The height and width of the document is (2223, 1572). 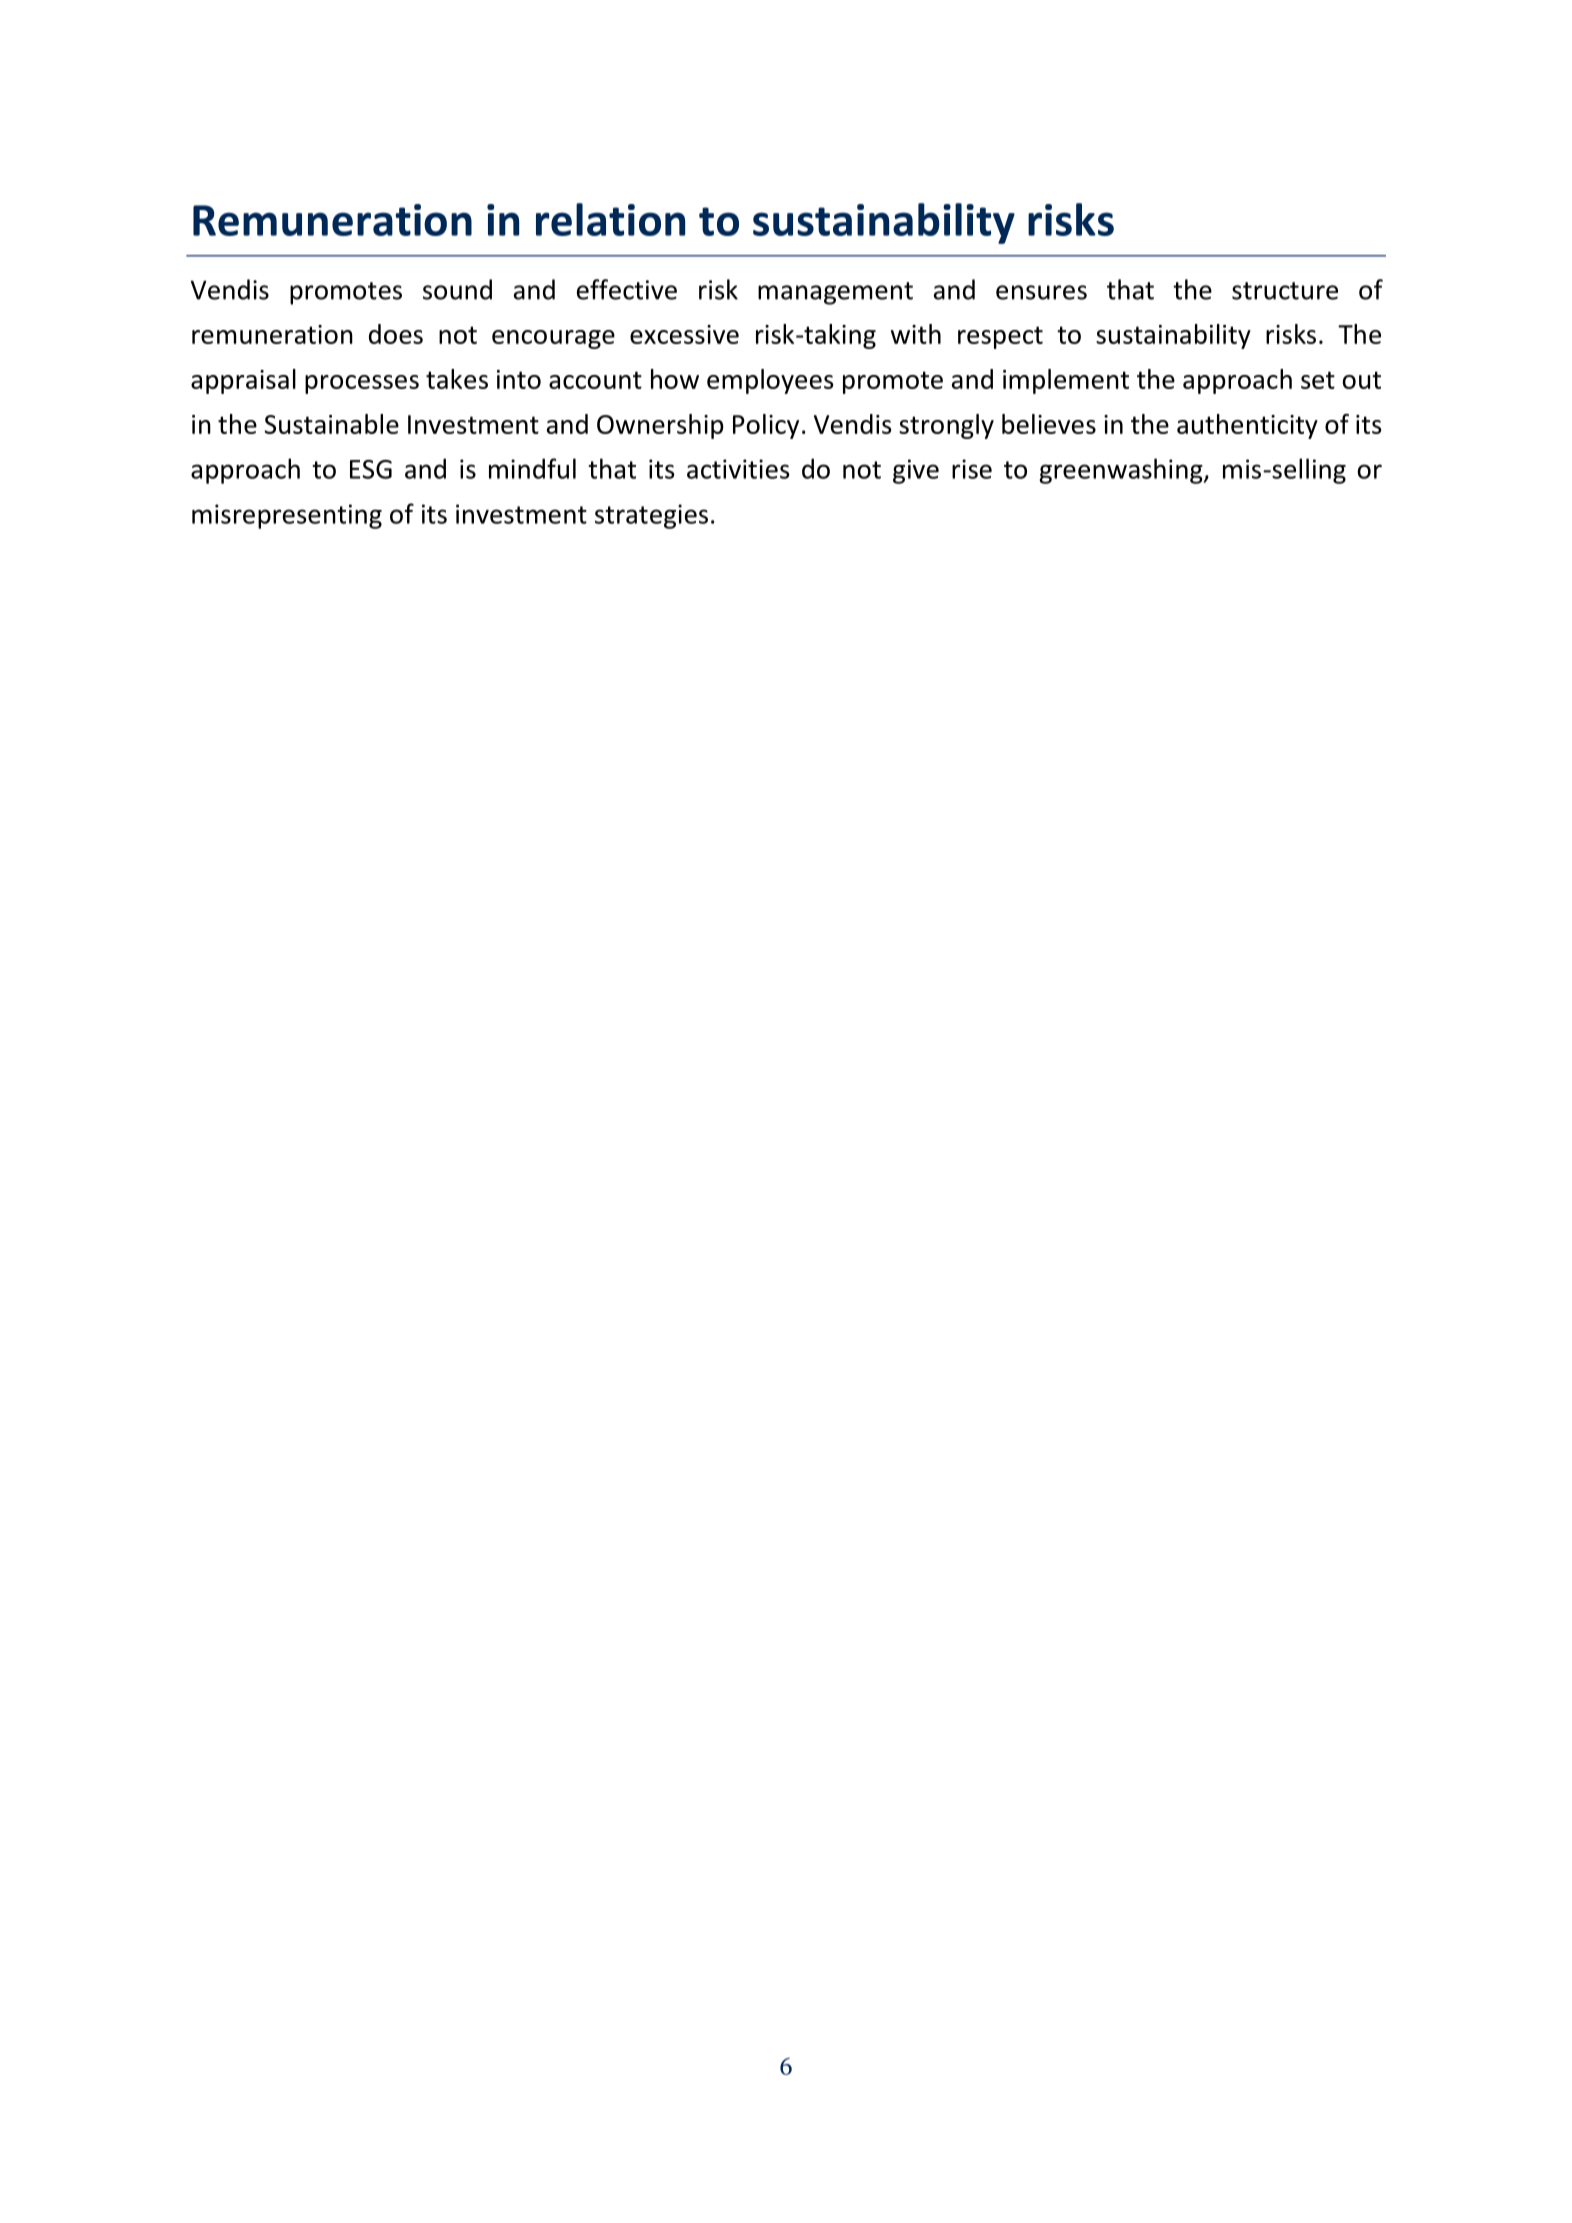 I want to click on strategies, so click(x=651, y=516).
